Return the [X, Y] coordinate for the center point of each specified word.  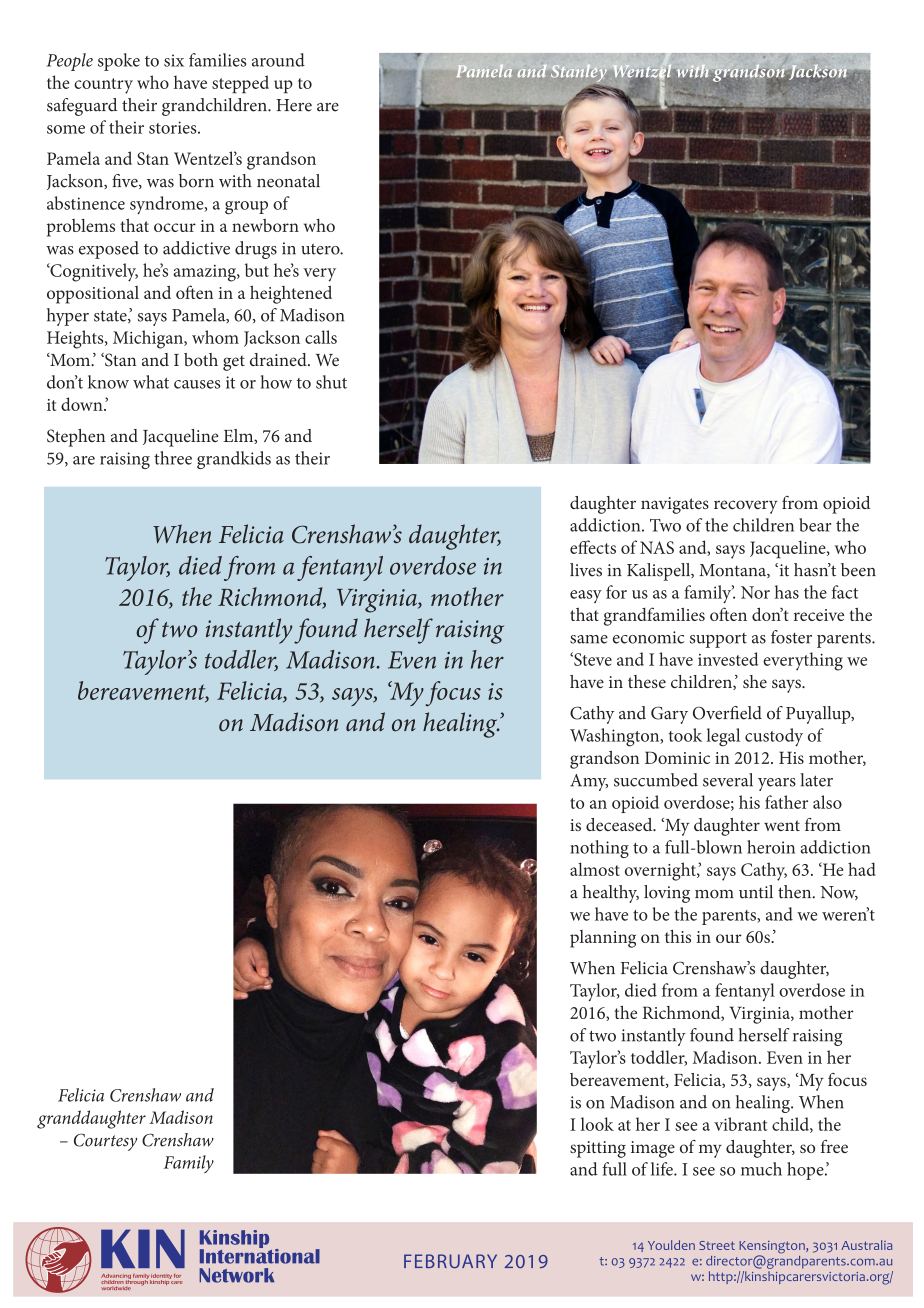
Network [237, 1275]
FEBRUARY [450, 1261]
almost [595, 869]
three [173, 458]
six [174, 60]
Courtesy [105, 1142]
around [278, 60]
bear [815, 525]
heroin [771, 847]
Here [294, 105]
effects [593, 547]
